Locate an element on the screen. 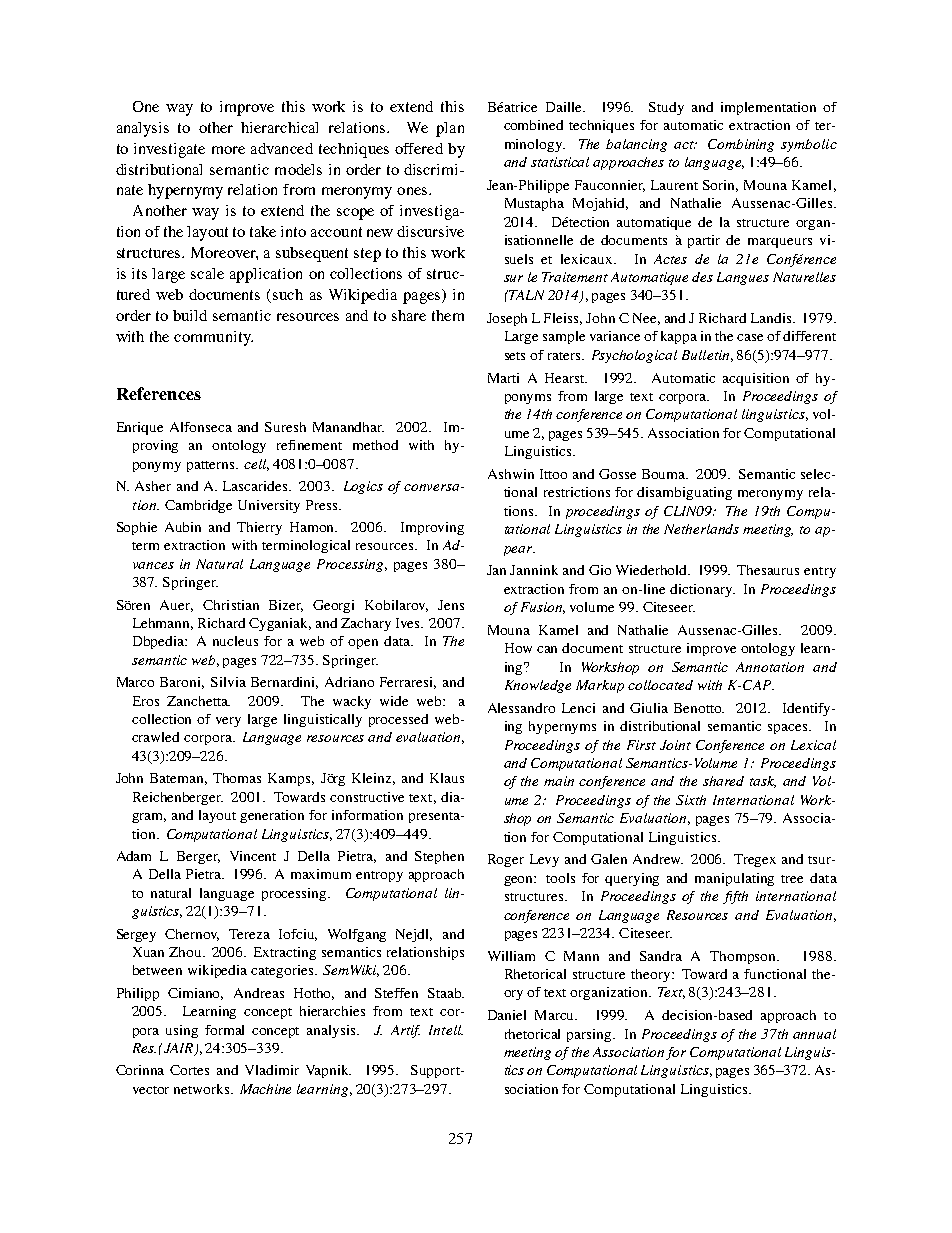 This screenshot has height=1233, width=952. Cortes is located at coordinates (189, 1070).
